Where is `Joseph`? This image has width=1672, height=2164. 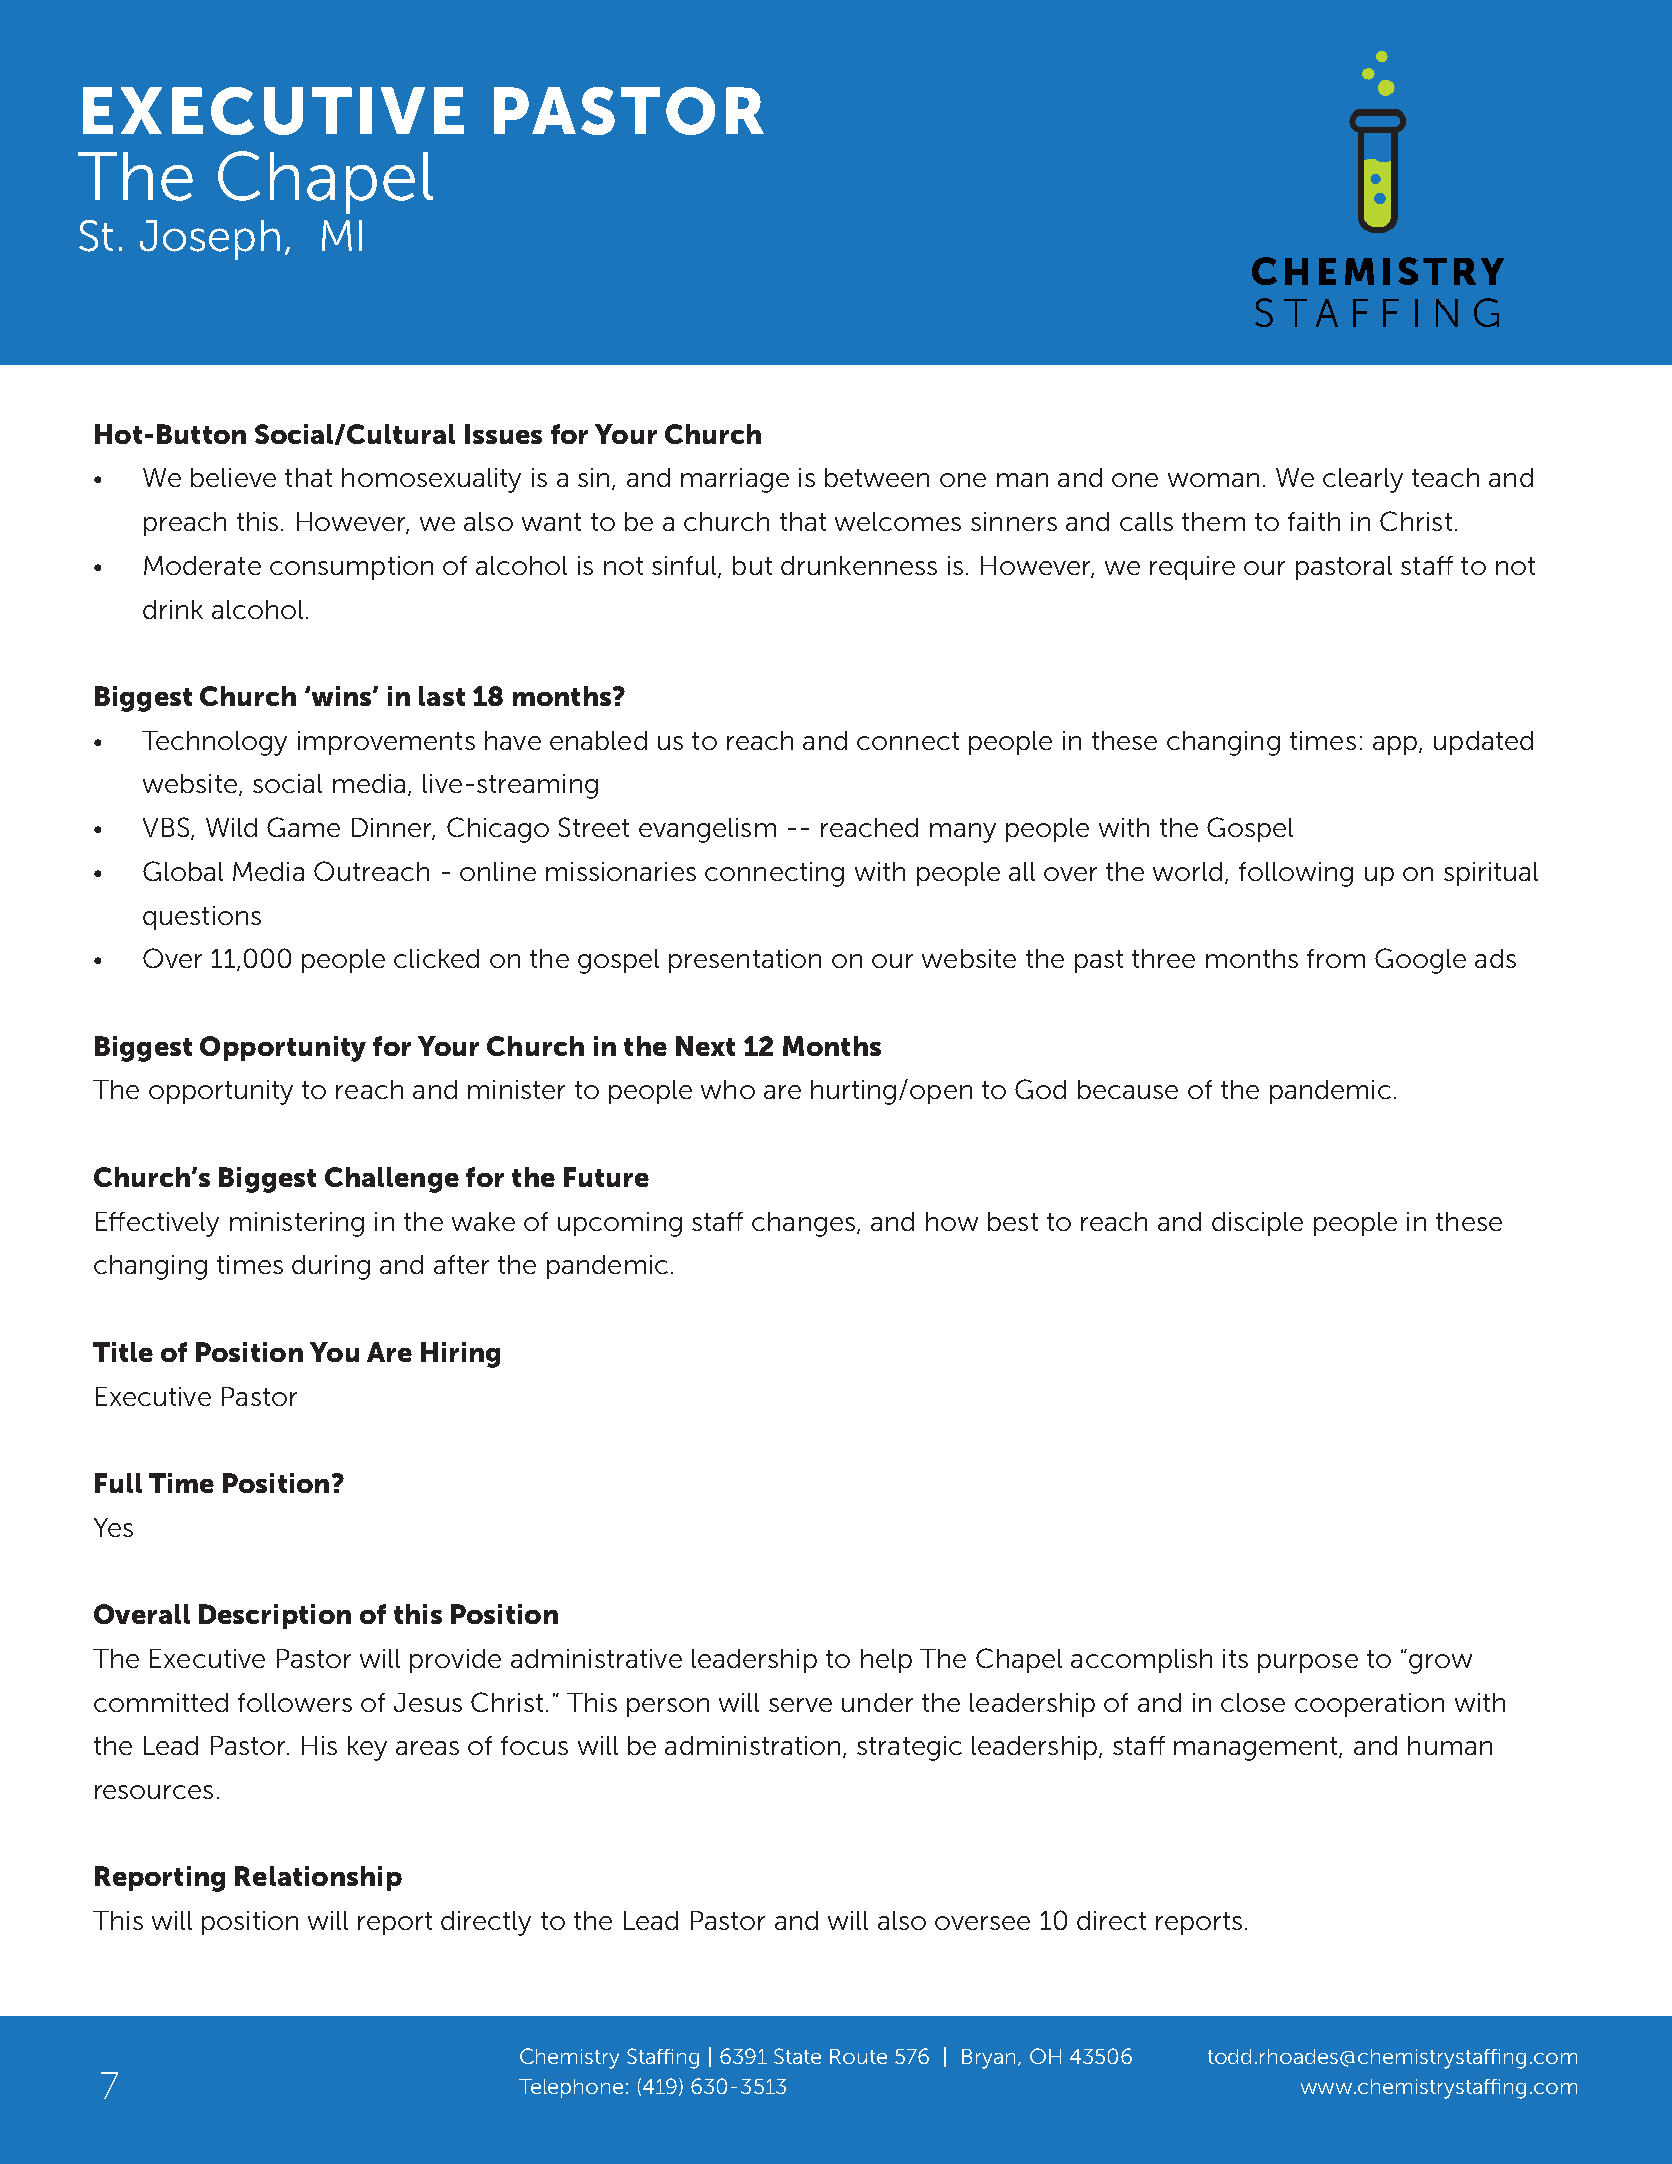 Joseph is located at coordinates (210, 240).
